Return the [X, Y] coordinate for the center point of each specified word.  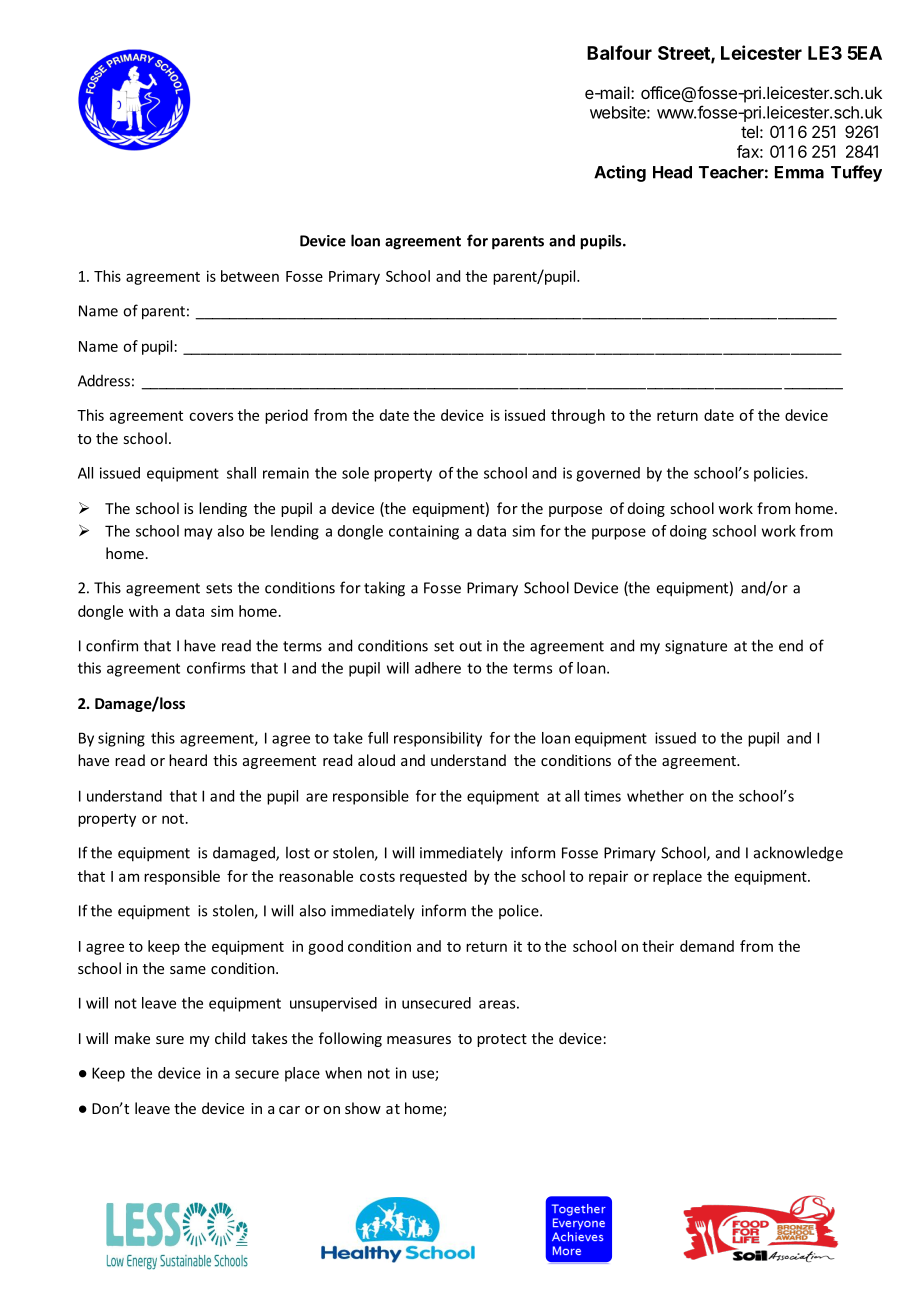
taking [384, 589]
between [250, 276]
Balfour [619, 52]
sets [219, 588]
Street [685, 54]
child [230, 1038]
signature [696, 647]
